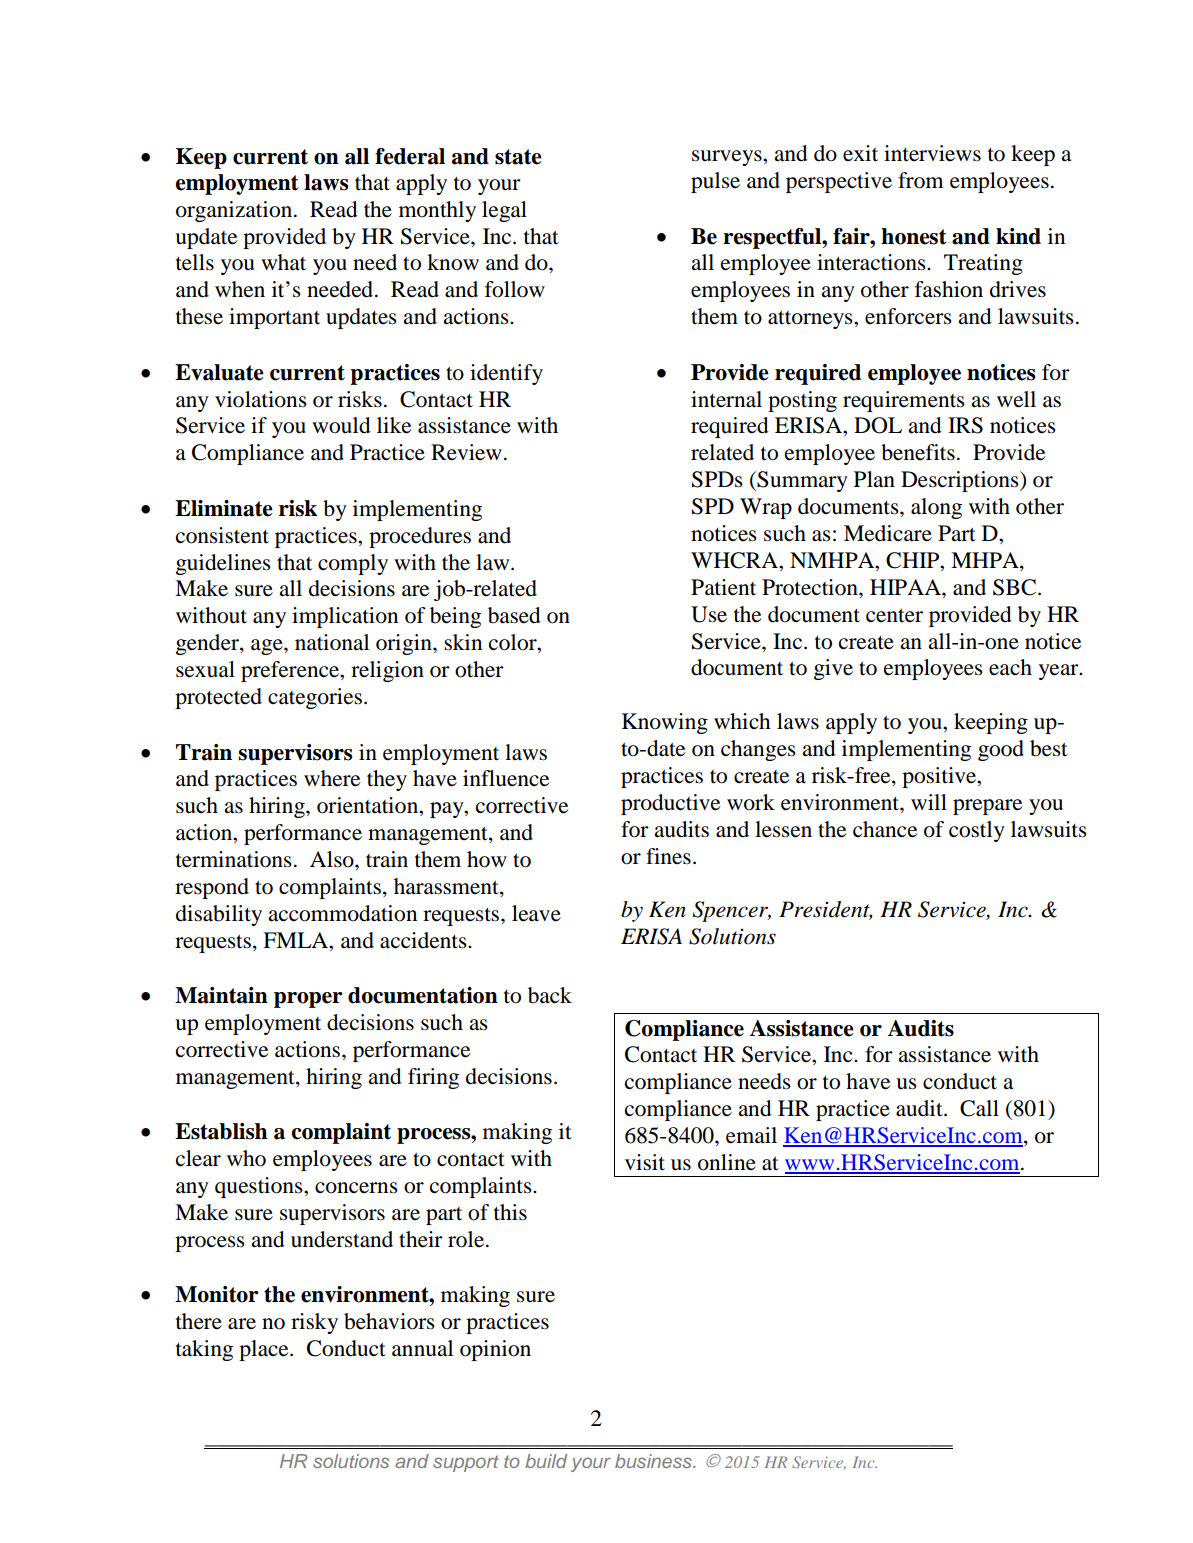 The width and height of the page is (1193, 1543). What do you see at coordinates (265, 1350) in the page?
I see `place` at bounding box center [265, 1350].
